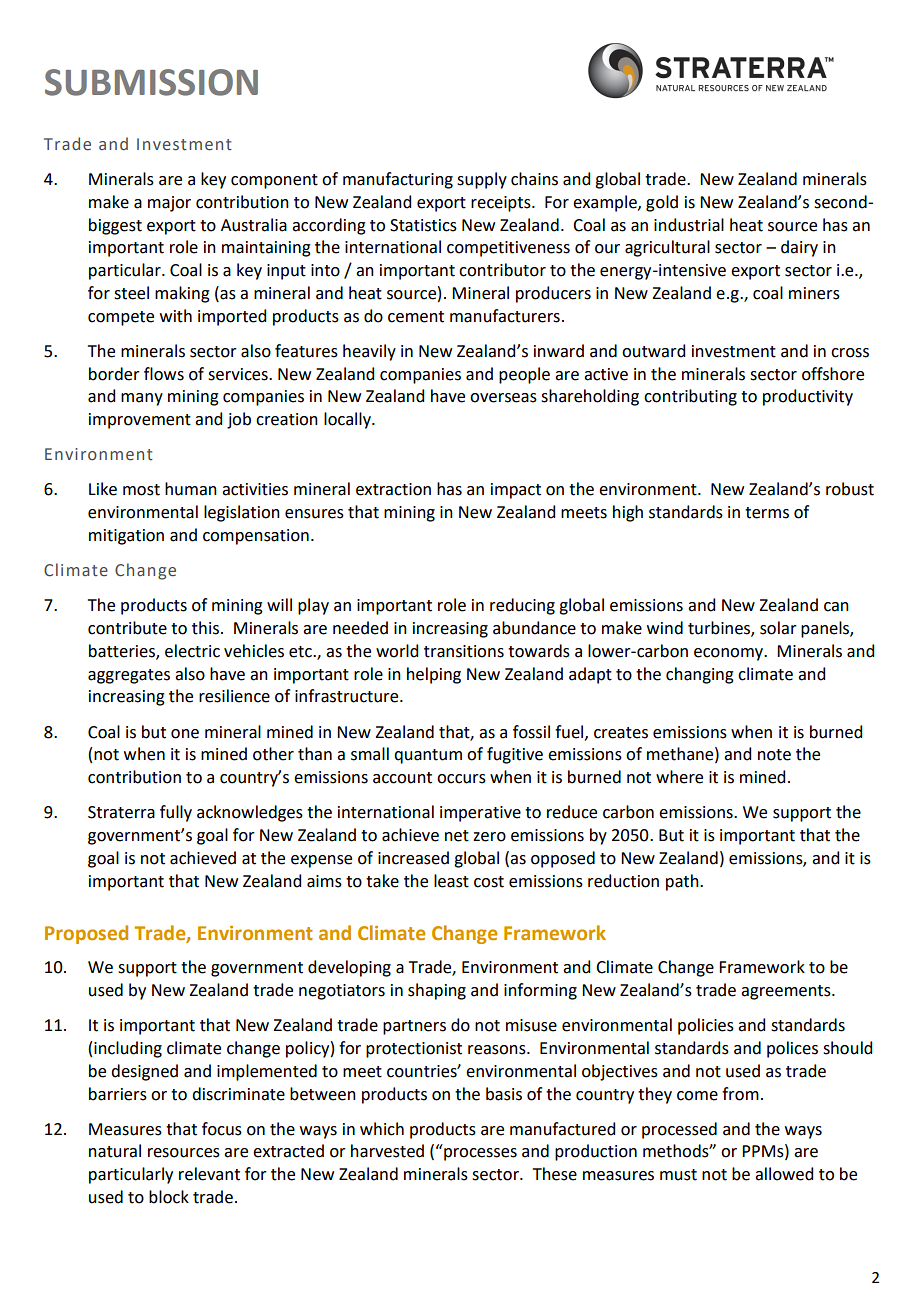  I want to click on overseas, so click(503, 398).
